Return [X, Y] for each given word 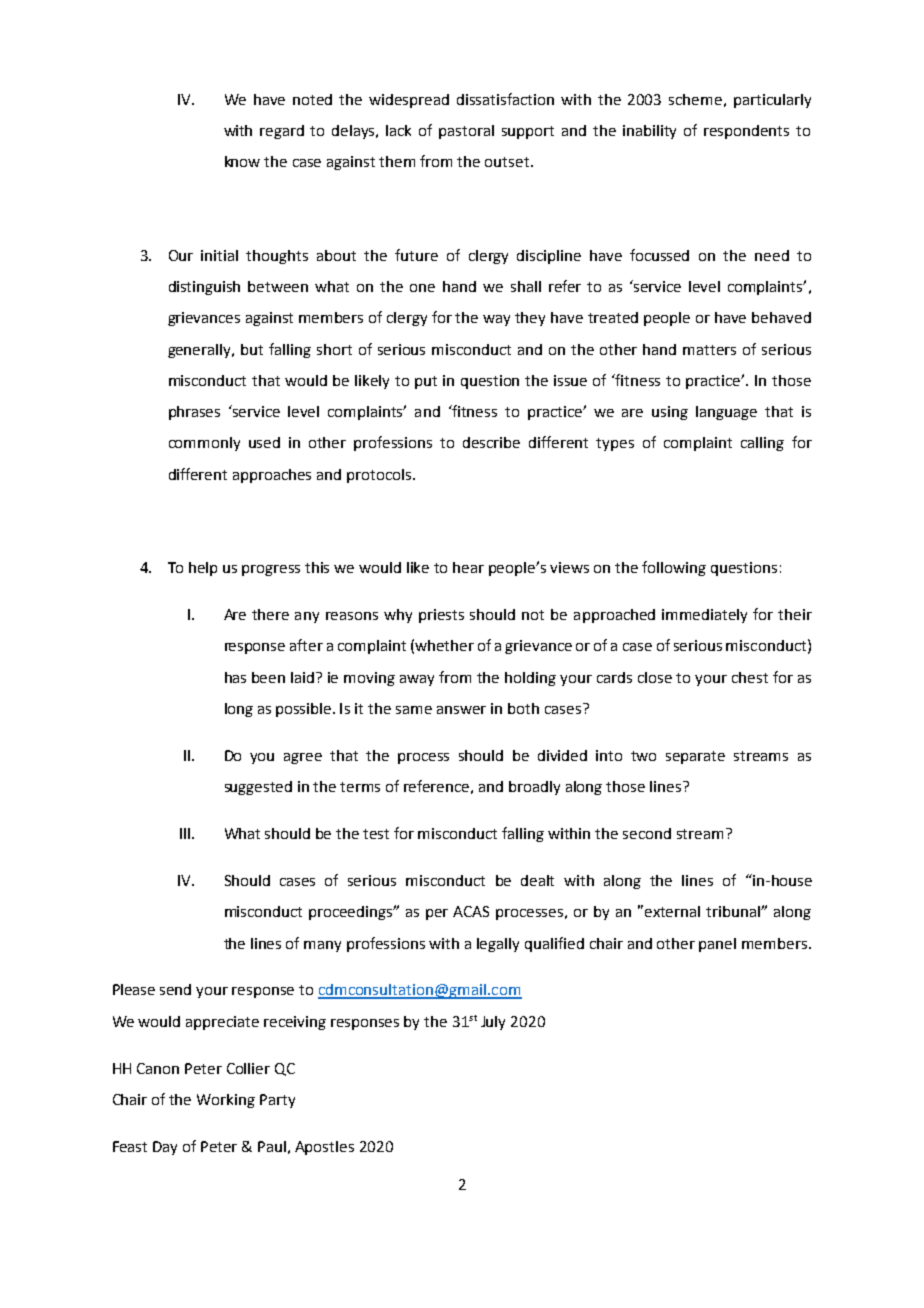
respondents [746, 132]
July [493, 1023]
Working [226, 1101]
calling [762, 444]
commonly [204, 444]
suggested [258, 788]
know [242, 161]
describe [491, 442]
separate [695, 757]
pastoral [466, 132]
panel [717, 945]
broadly [534, 788]
